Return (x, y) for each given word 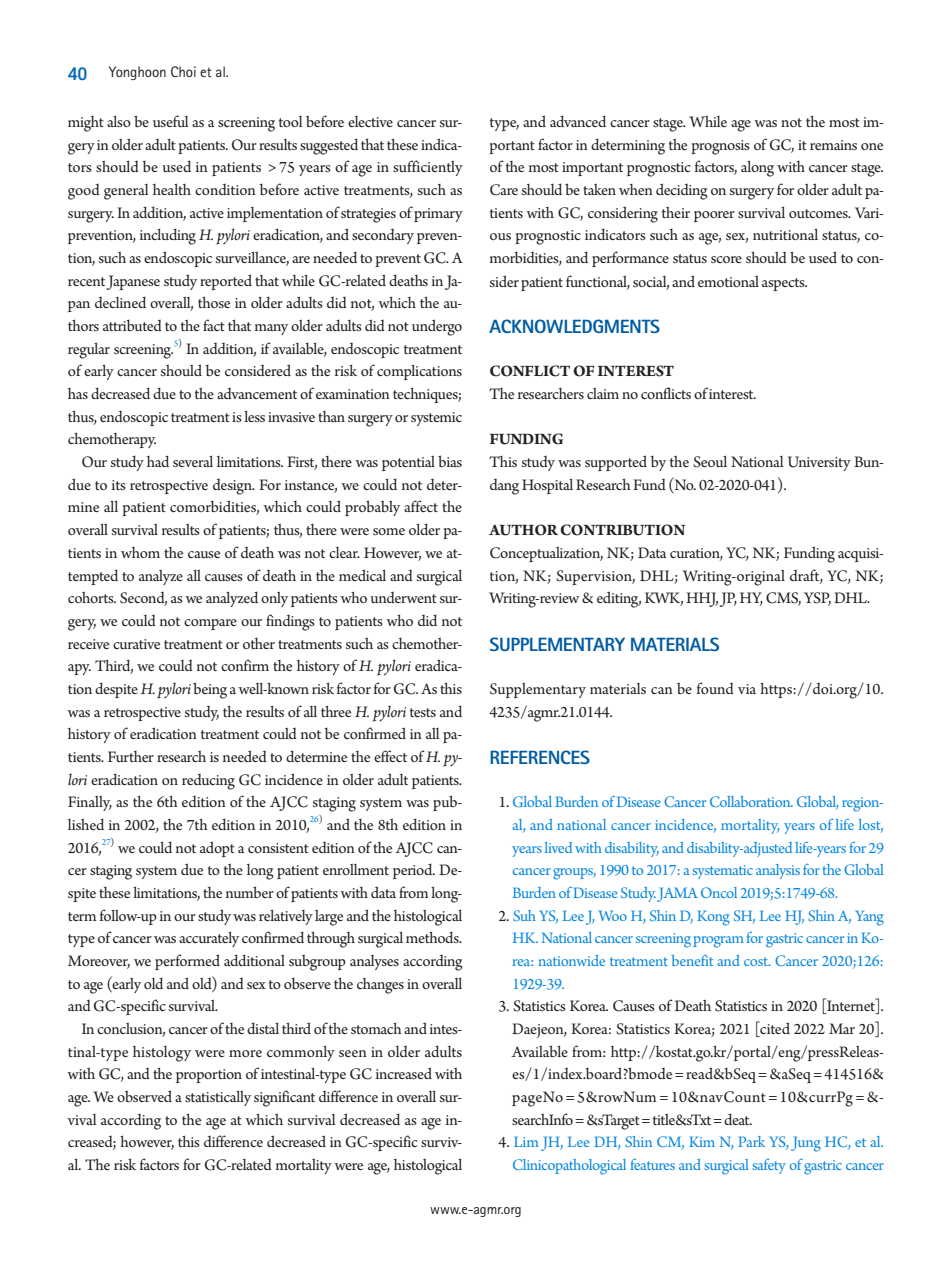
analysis (778, 871)
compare (210, 624)
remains (833, 145)
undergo (437, 327)
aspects (784, 284)
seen (353, 1053)
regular (89, 351)
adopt (217, 849)
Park (751, 1141)
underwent (403, 597)
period (414, 871)
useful (170, 121)
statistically (218, 1098)
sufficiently (428, 168)
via (747, 689)
